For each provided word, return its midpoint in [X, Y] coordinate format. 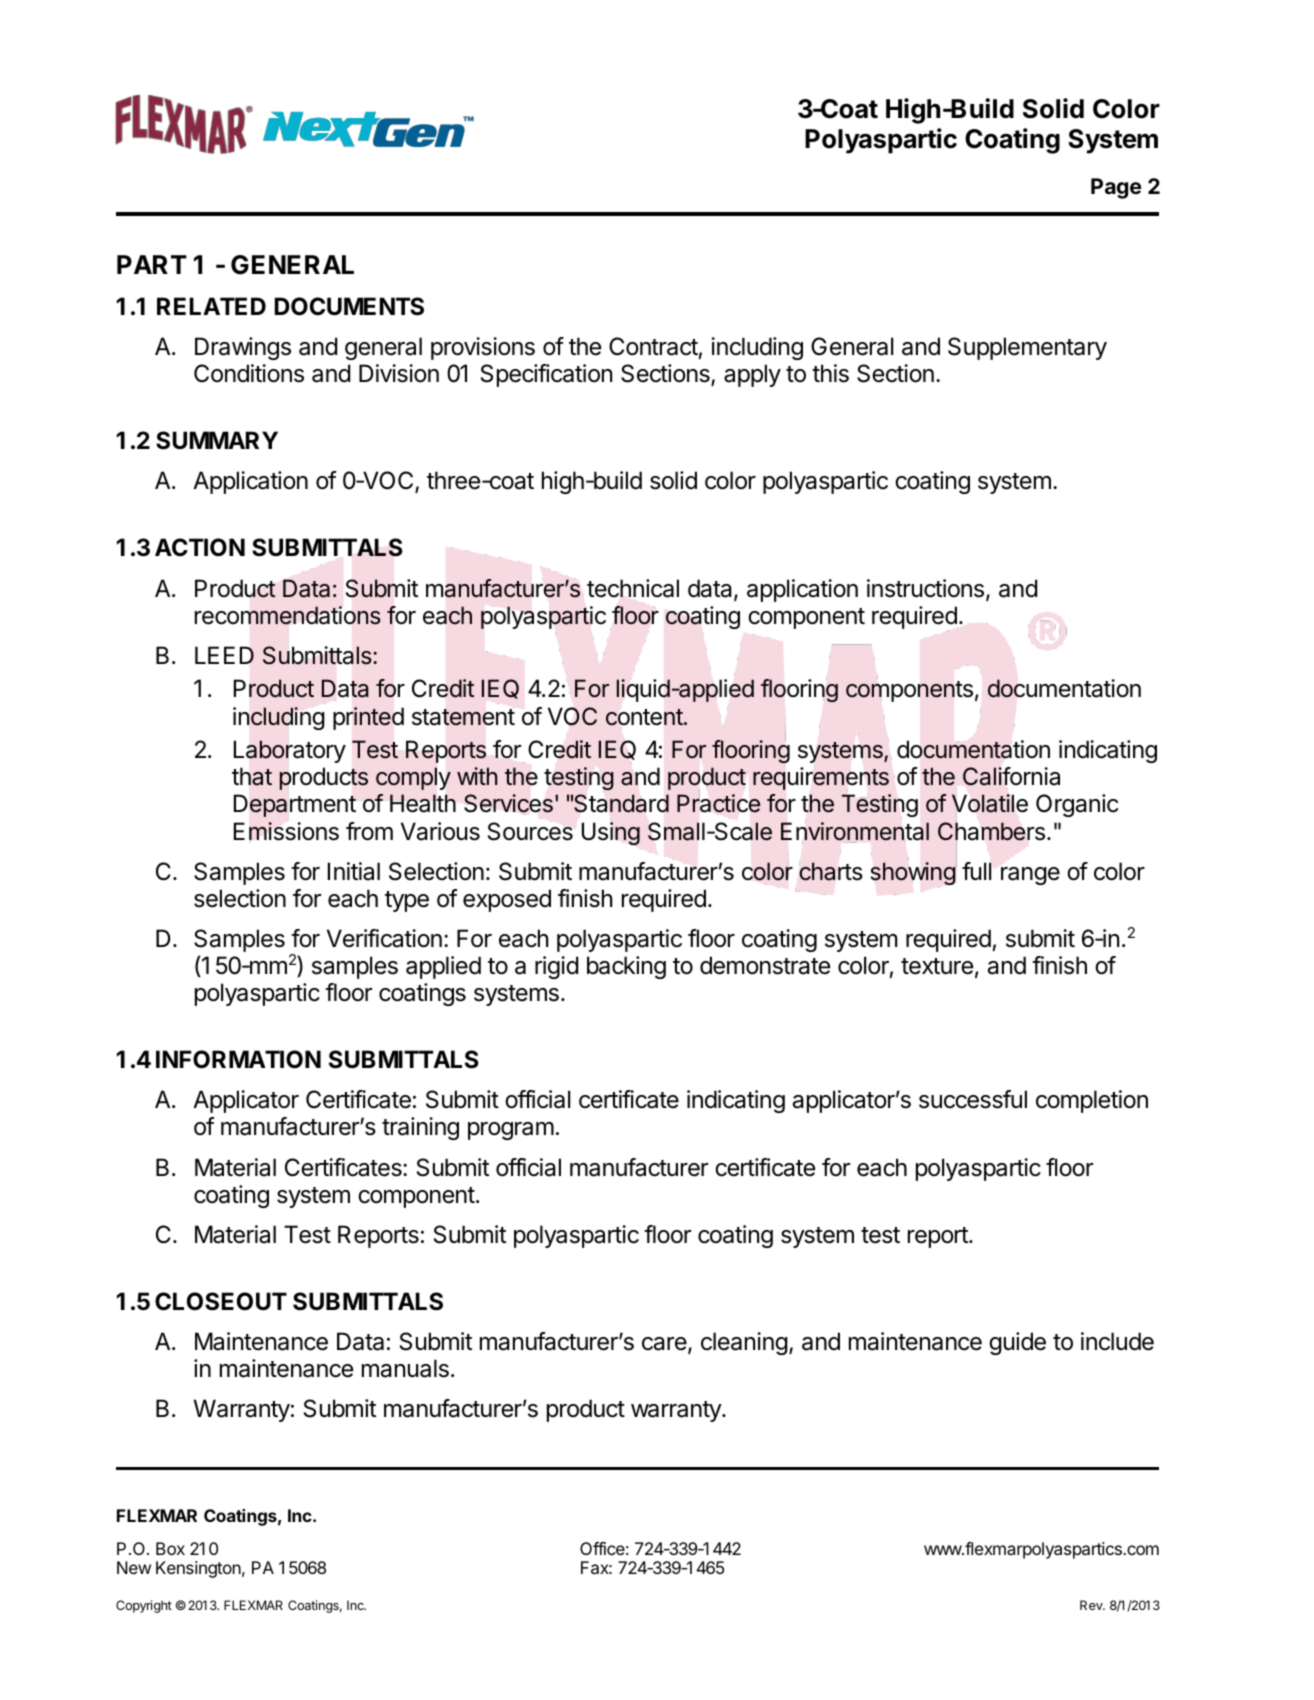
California [1011, 776]
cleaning [744, 1343]
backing [626, 967]
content [644, 717]
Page [1116, 188]
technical [633, 588]
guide [1017, 1343]
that [252, 777]
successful [973, 1099]
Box [170, 1548]
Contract [653, 346]
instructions [925, 588]
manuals [405, 1368]
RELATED [211, 306]
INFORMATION [238, 1059]
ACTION [200, 547]
